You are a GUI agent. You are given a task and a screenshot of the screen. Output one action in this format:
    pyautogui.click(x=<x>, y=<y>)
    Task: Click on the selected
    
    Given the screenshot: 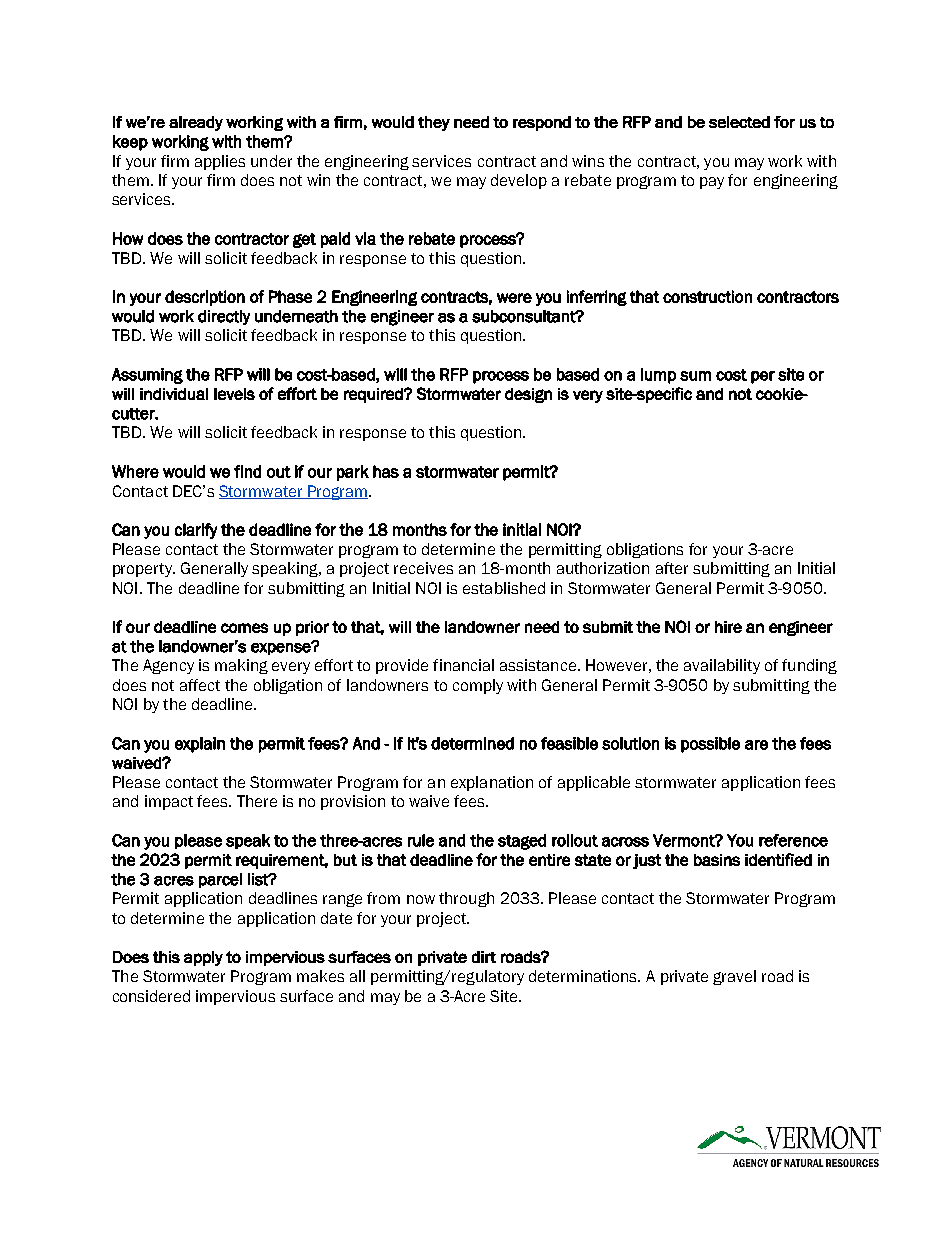 What is the action you would take?
    pyautogui.click(x=739, y=122)
